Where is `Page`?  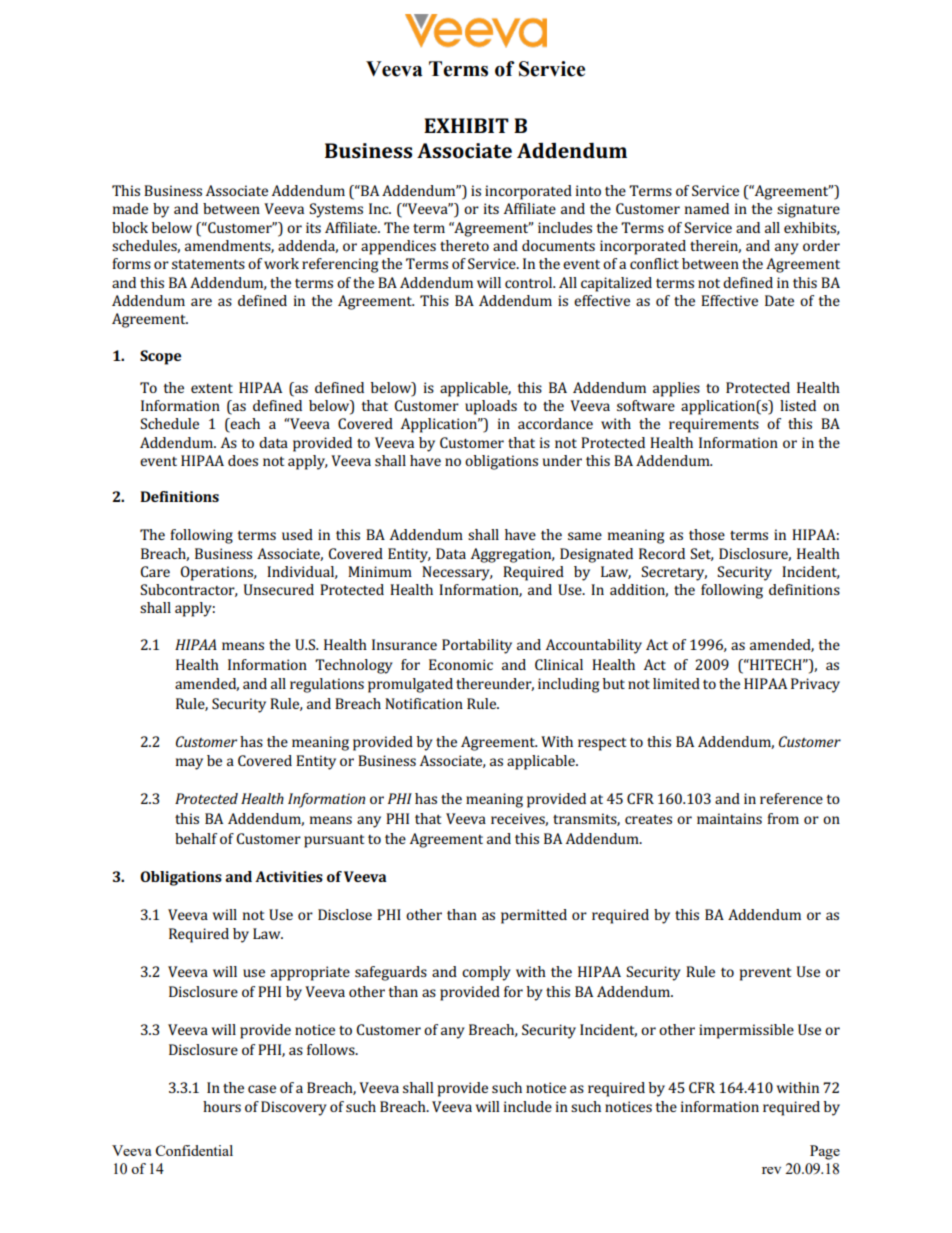 Page is located at coordinates (825, 1152).
